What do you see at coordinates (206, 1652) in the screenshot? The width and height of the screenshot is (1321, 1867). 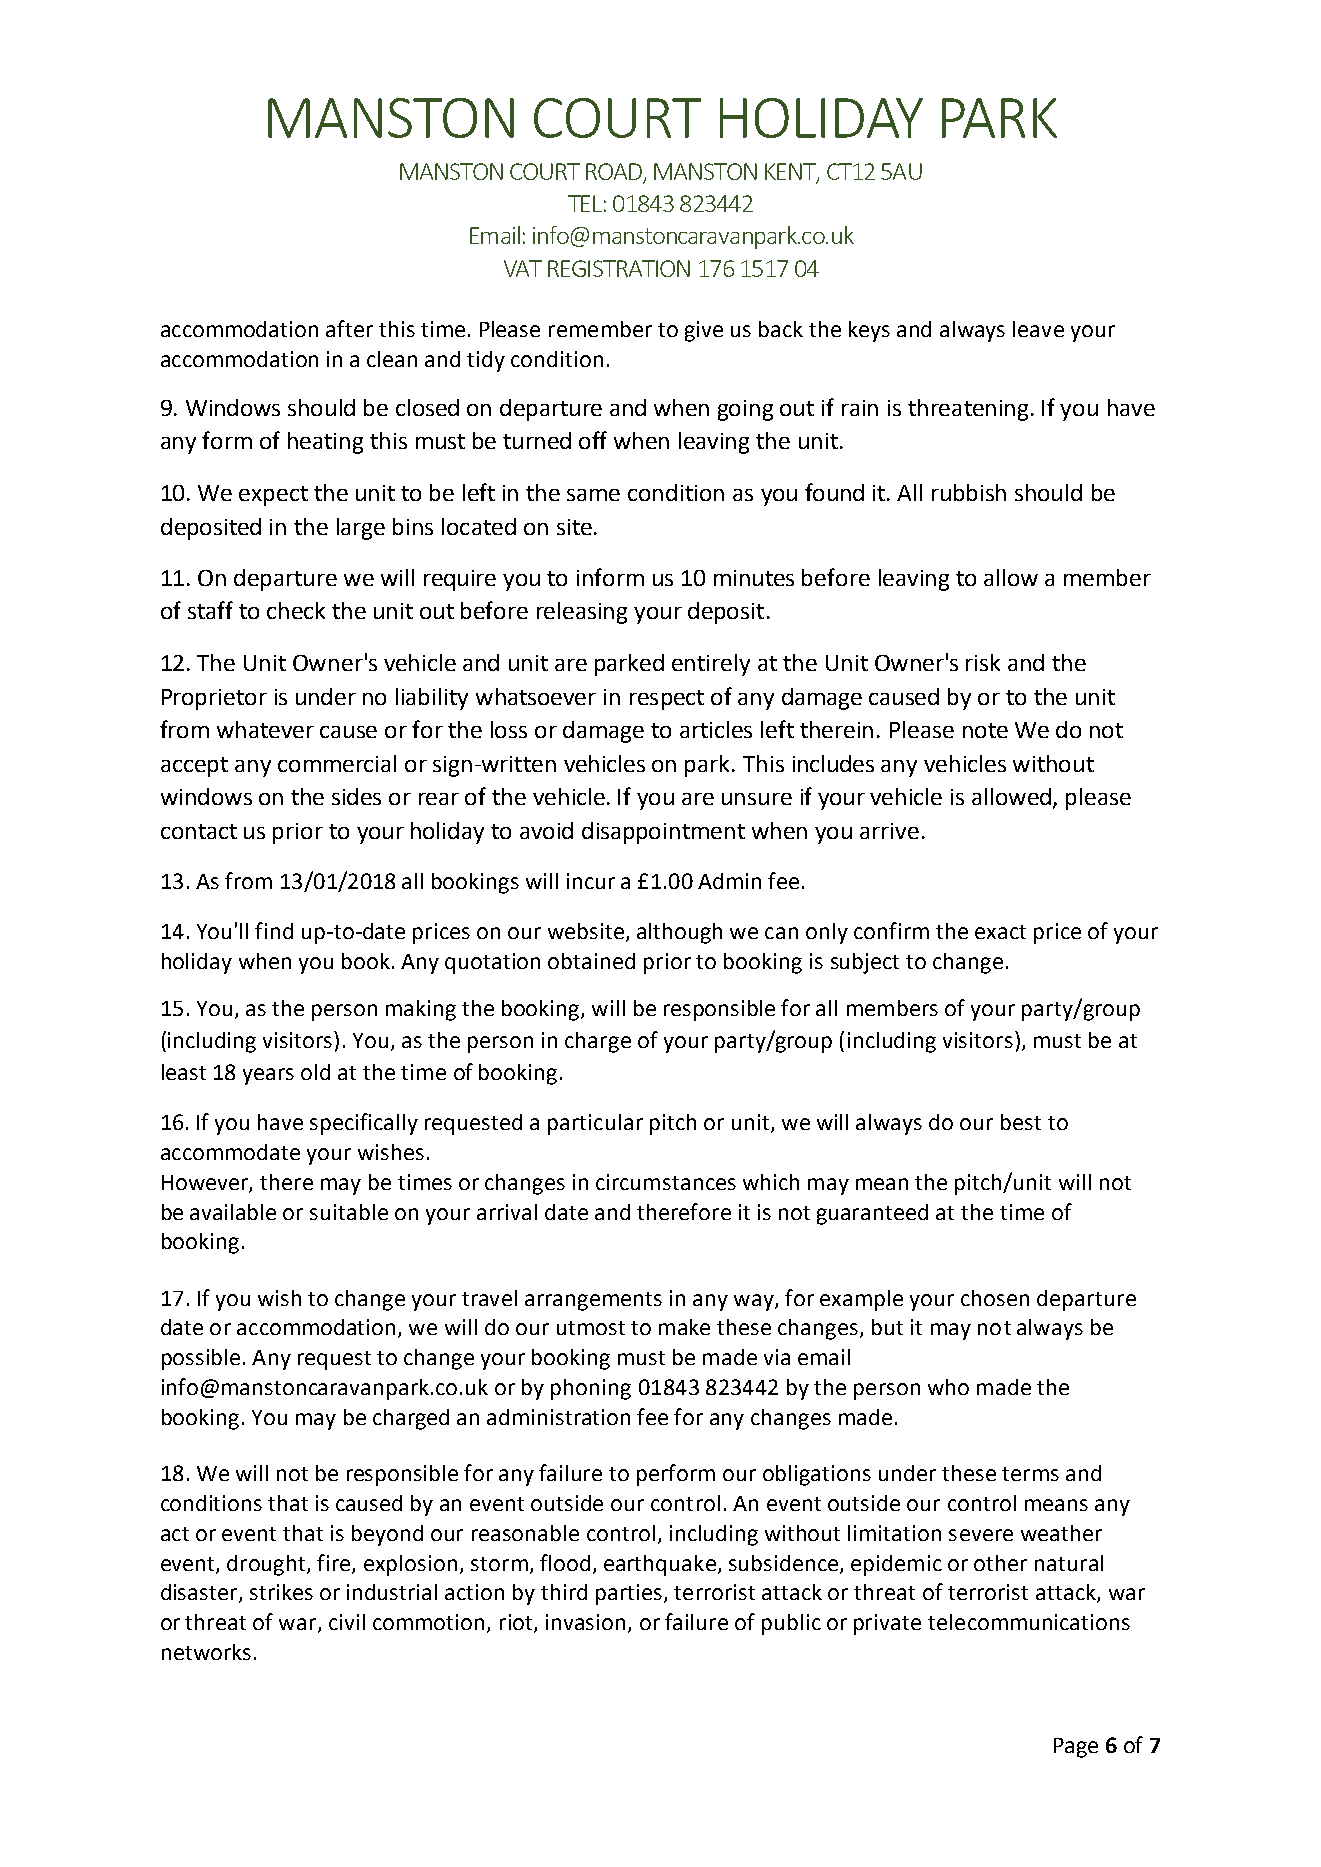 I see `networks` at bounding box center [206, 1652].
